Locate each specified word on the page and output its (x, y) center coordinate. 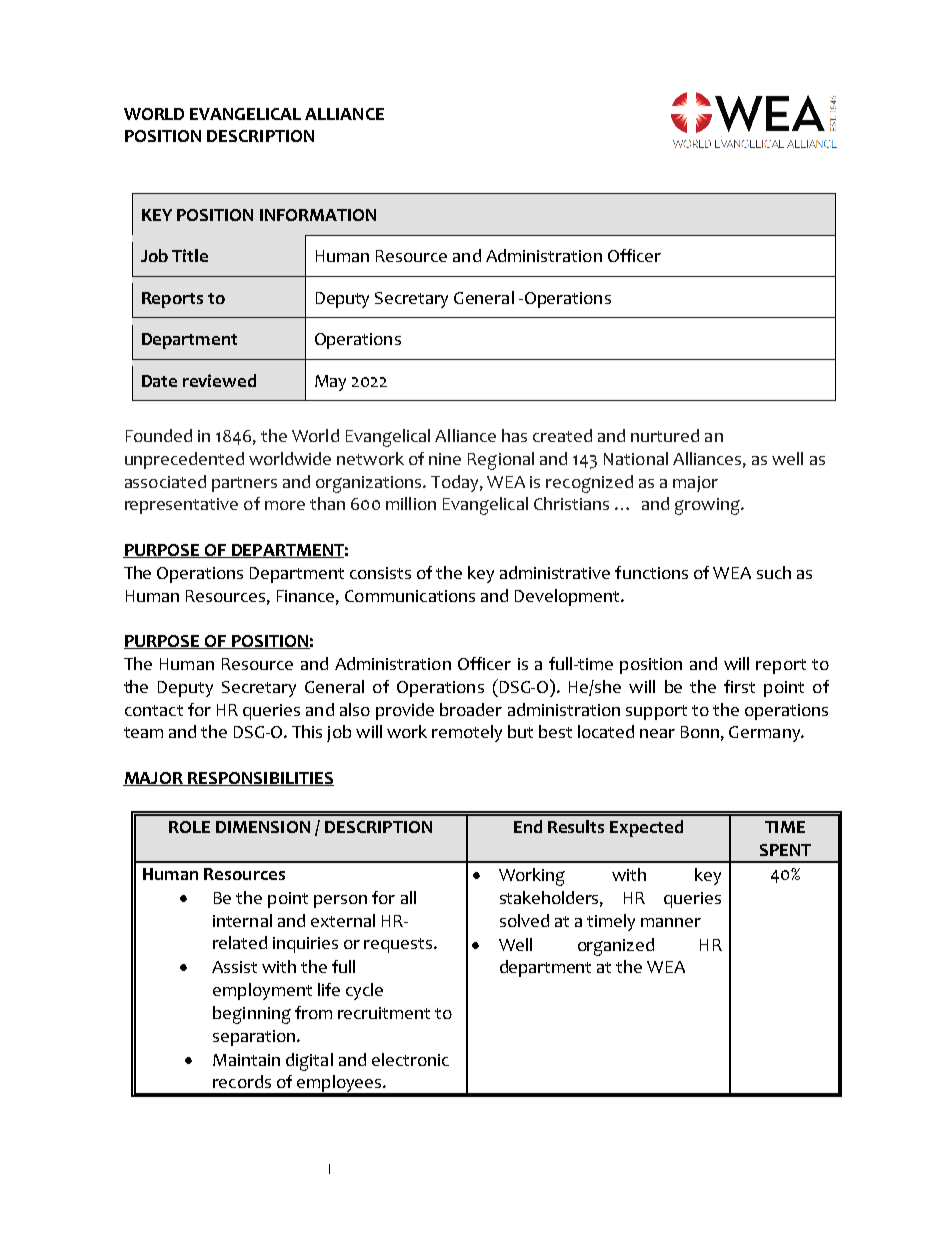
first (739, 686)
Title (190, 255)
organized (616, 947)
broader (471, 709)
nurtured (665, 435)
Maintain (246, 1060)
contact (154, 710)
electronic (410, 1059)
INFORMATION (318, 215)
